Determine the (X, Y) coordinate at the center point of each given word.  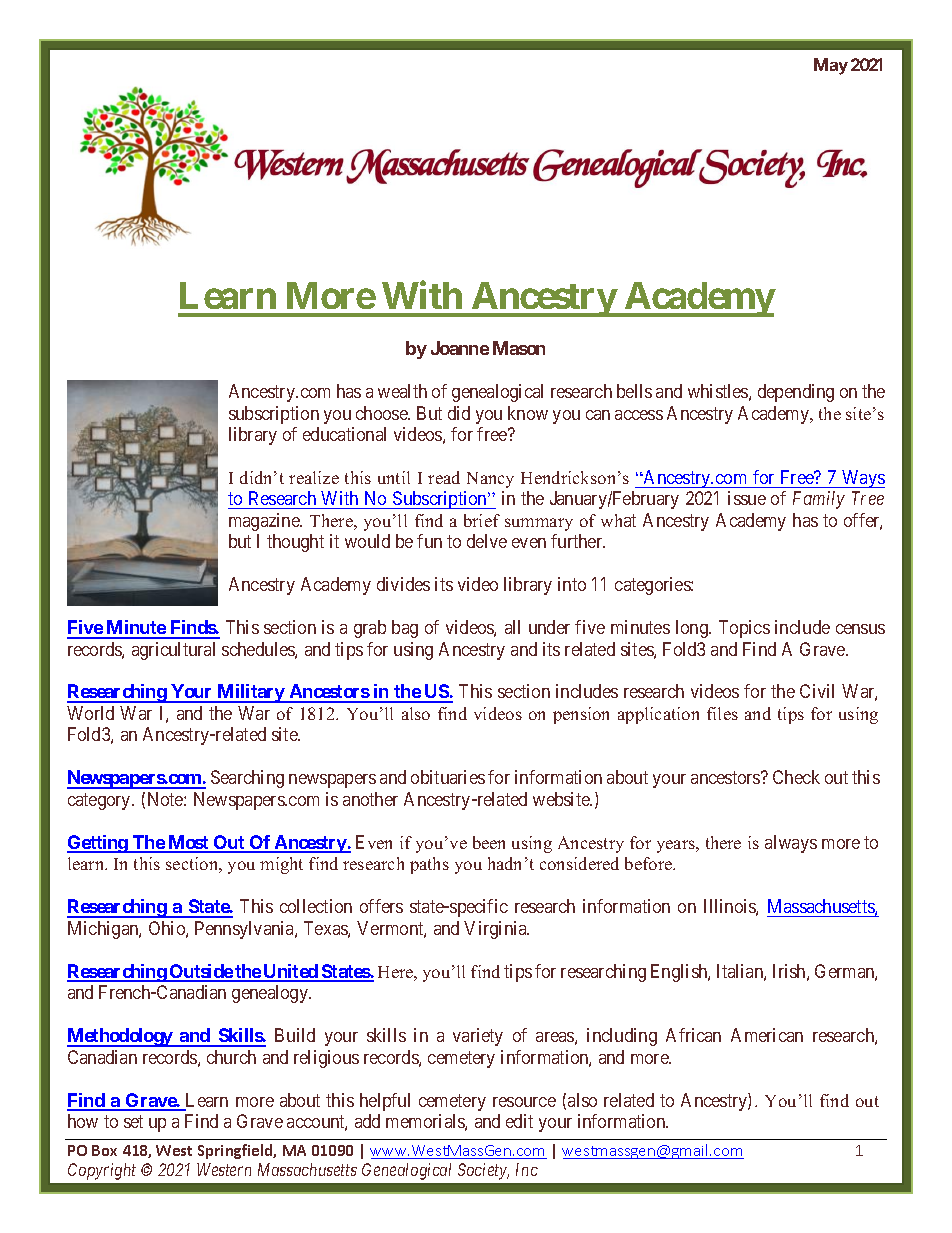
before (649, 863)
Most (188, 843)
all (512, 627)
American (767, 1035)
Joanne (460, 348)
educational (344, 434)
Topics (744, 629)
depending (796, 393)
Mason (519, 348)
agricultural (173, 651)
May (831, 66)
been (489, 842)
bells (634, 391)
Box (104, 1150)
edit (519, 1121)
